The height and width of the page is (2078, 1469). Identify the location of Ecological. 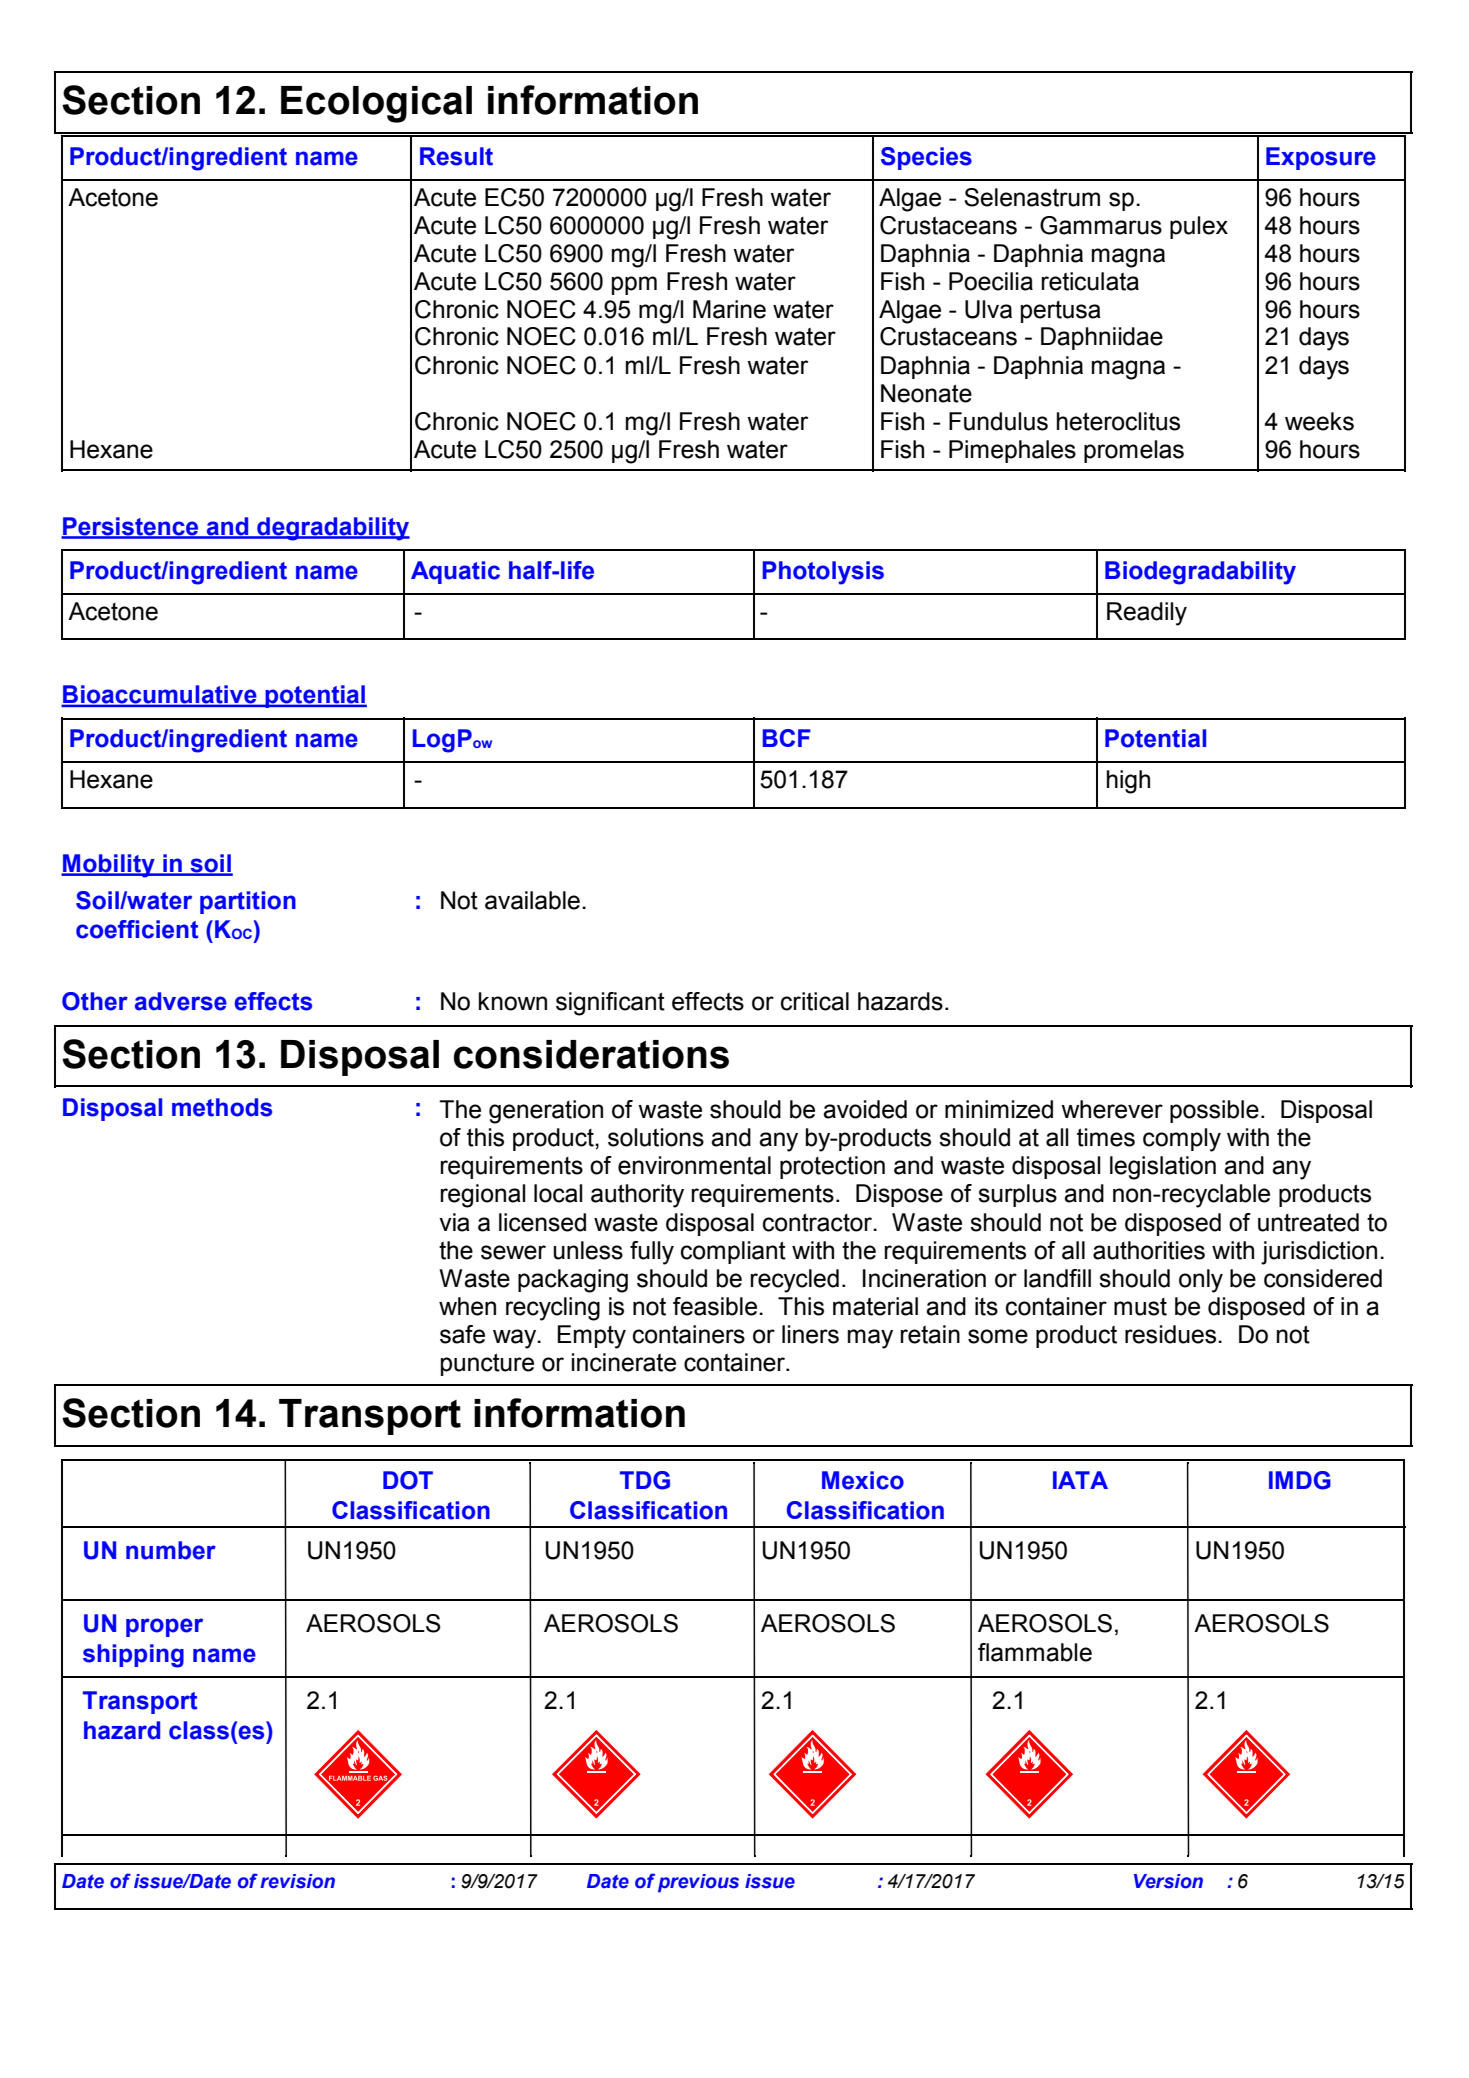
(376, 104).
